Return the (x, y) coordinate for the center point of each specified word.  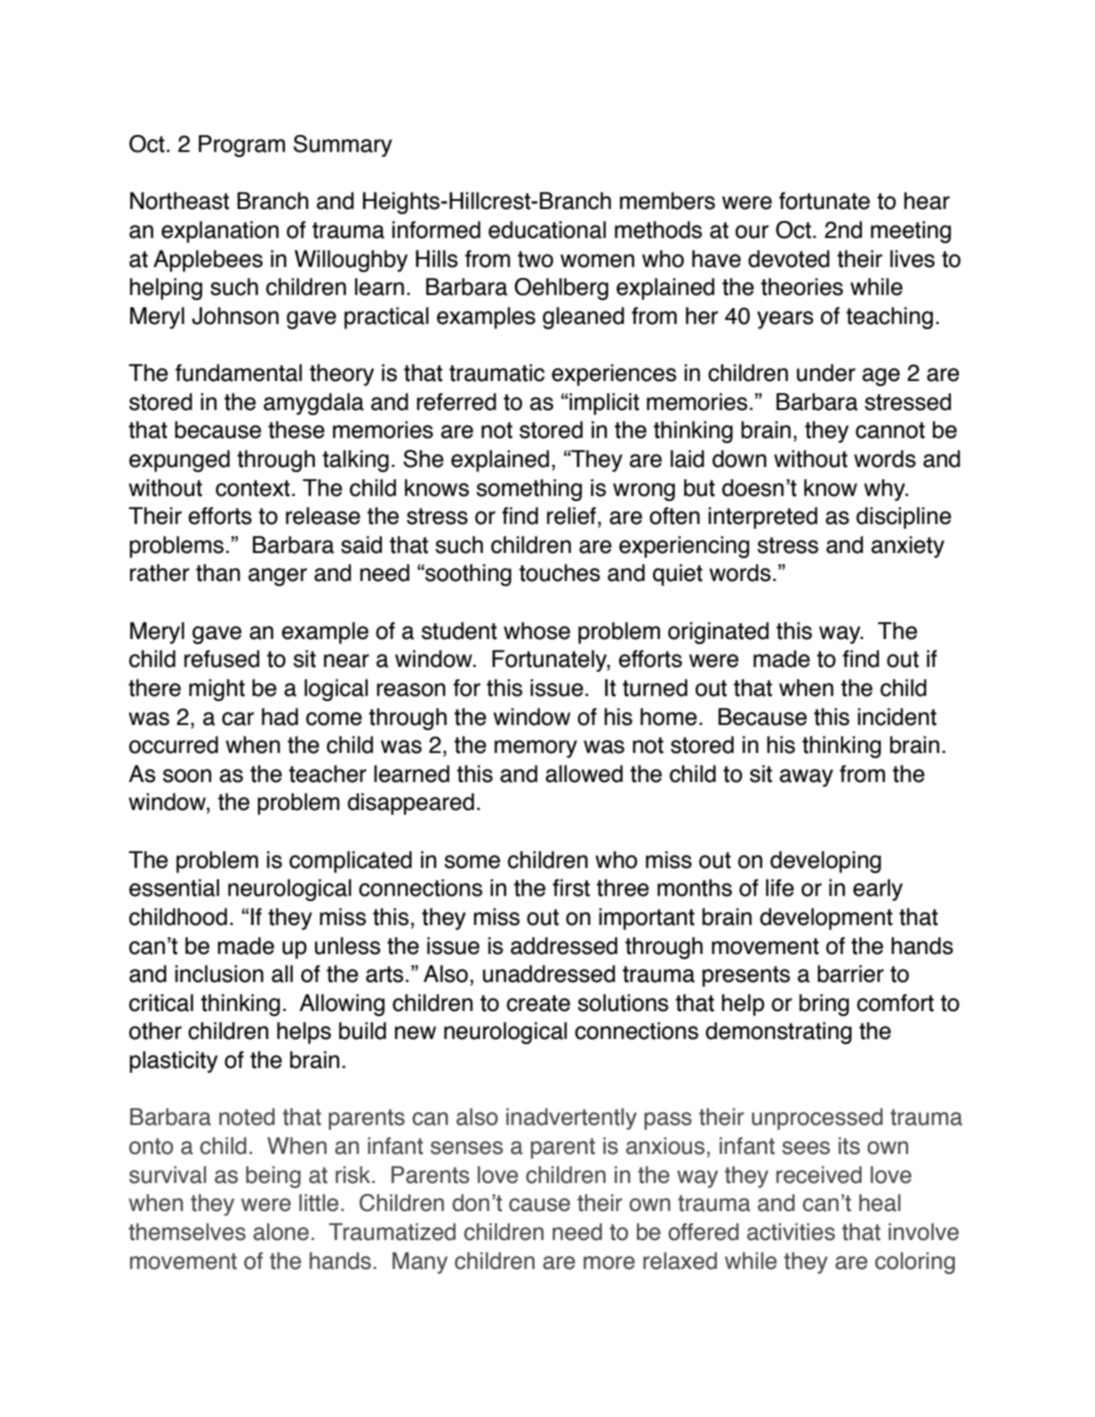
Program (242, 146)
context (253, 488)
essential (174, 888)
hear (927, 201)
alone (281, 1232)
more (609, 1263)
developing (825, 862)
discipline (903, 518)
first (571, 888)
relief (571, 516)
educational (547, 230)
